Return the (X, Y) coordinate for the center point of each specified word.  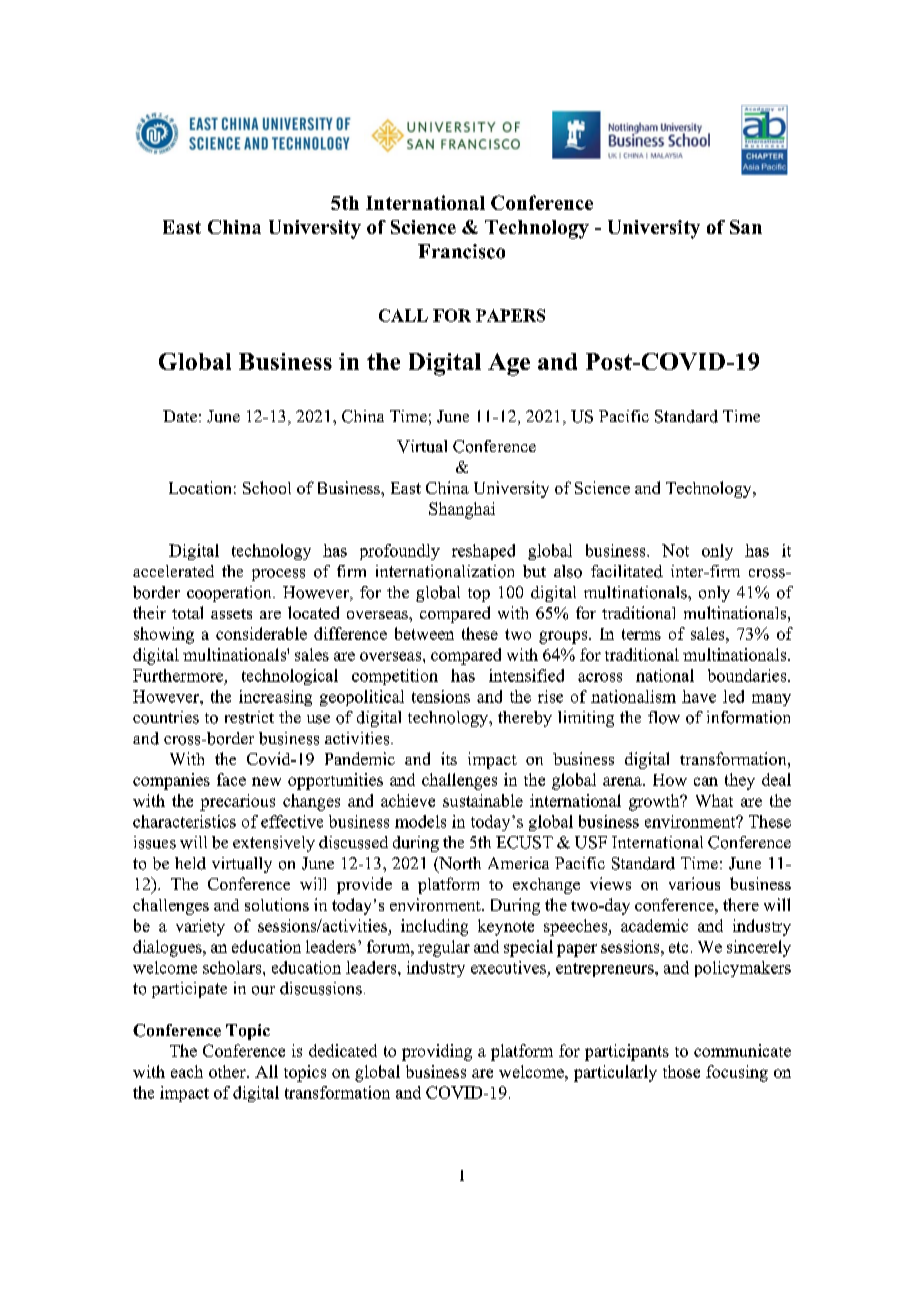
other (228, 1071)
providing (437, 1052)
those (681, 1071)
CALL (403, 315)
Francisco (461, 251)
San (746, 227)
